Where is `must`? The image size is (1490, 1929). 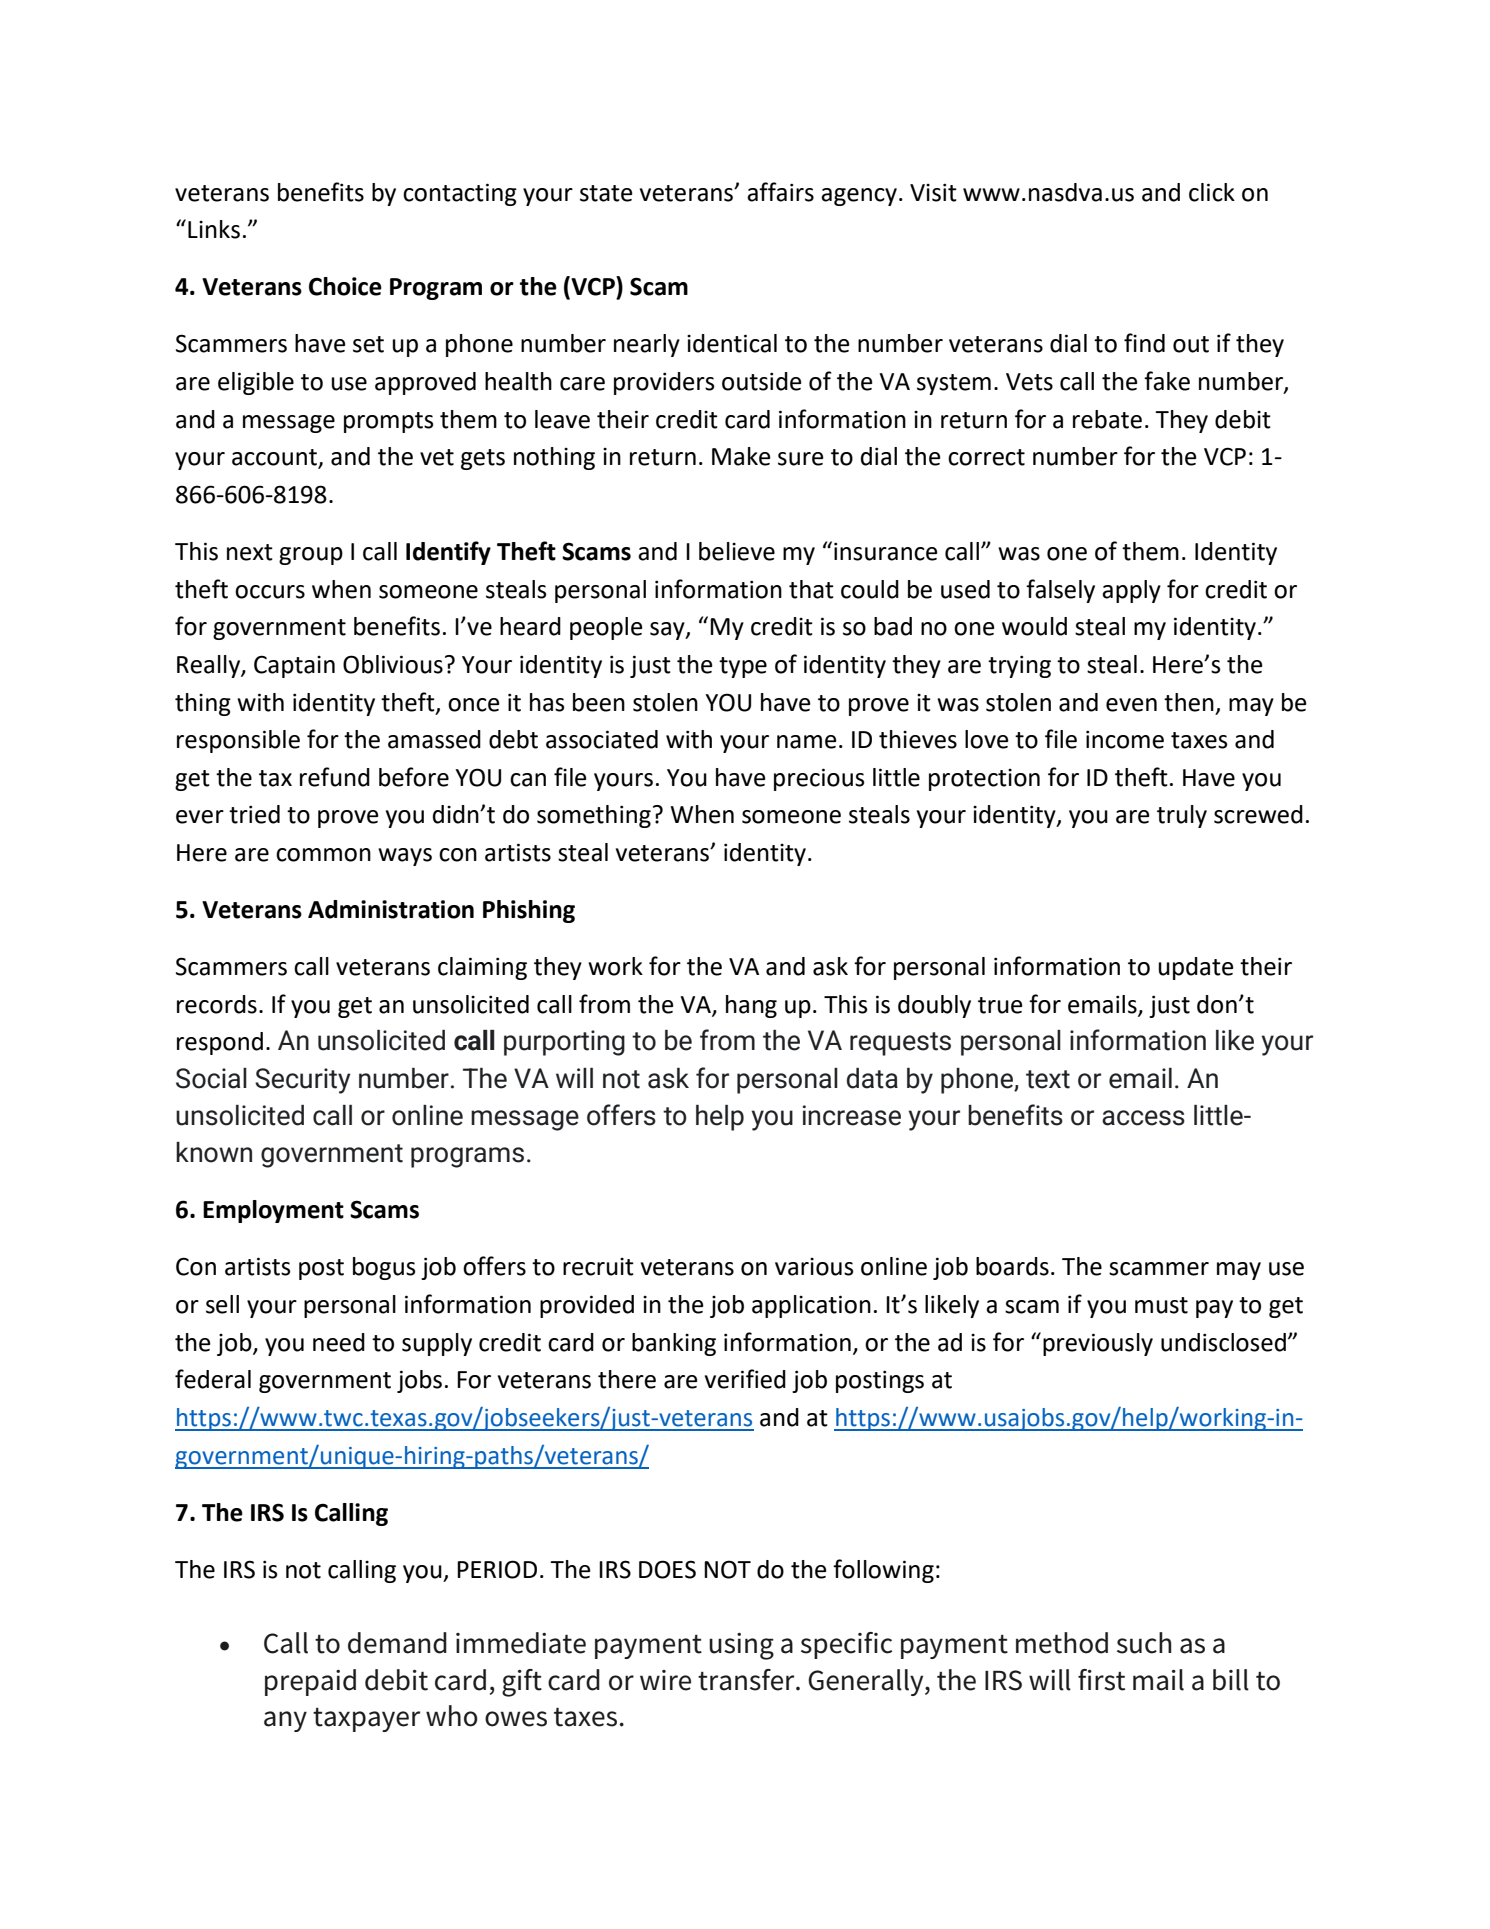
must is located at coordinates (1161, 1305).
